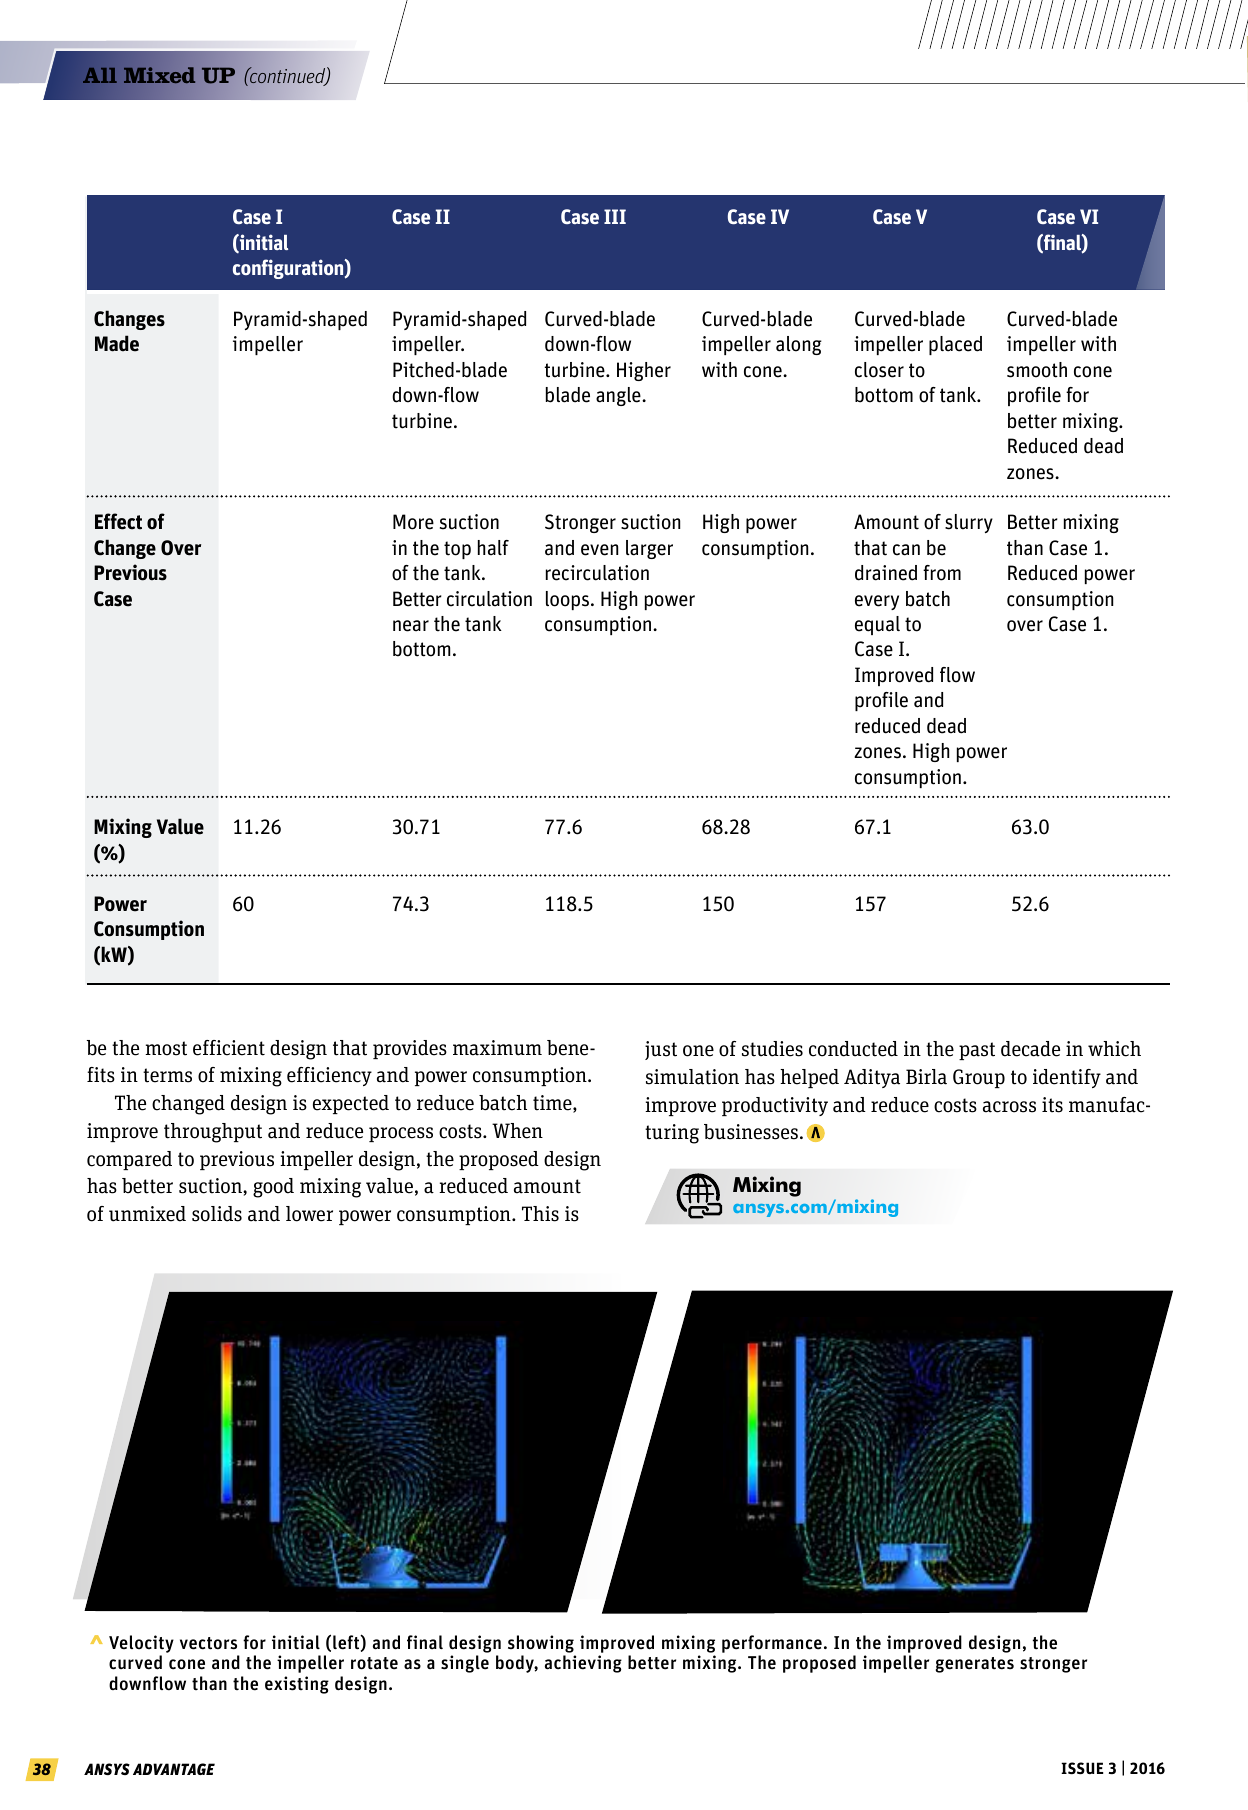  Describe the element at coordinates (1009, 1107) in the screenshot. I see `across` at that location.
